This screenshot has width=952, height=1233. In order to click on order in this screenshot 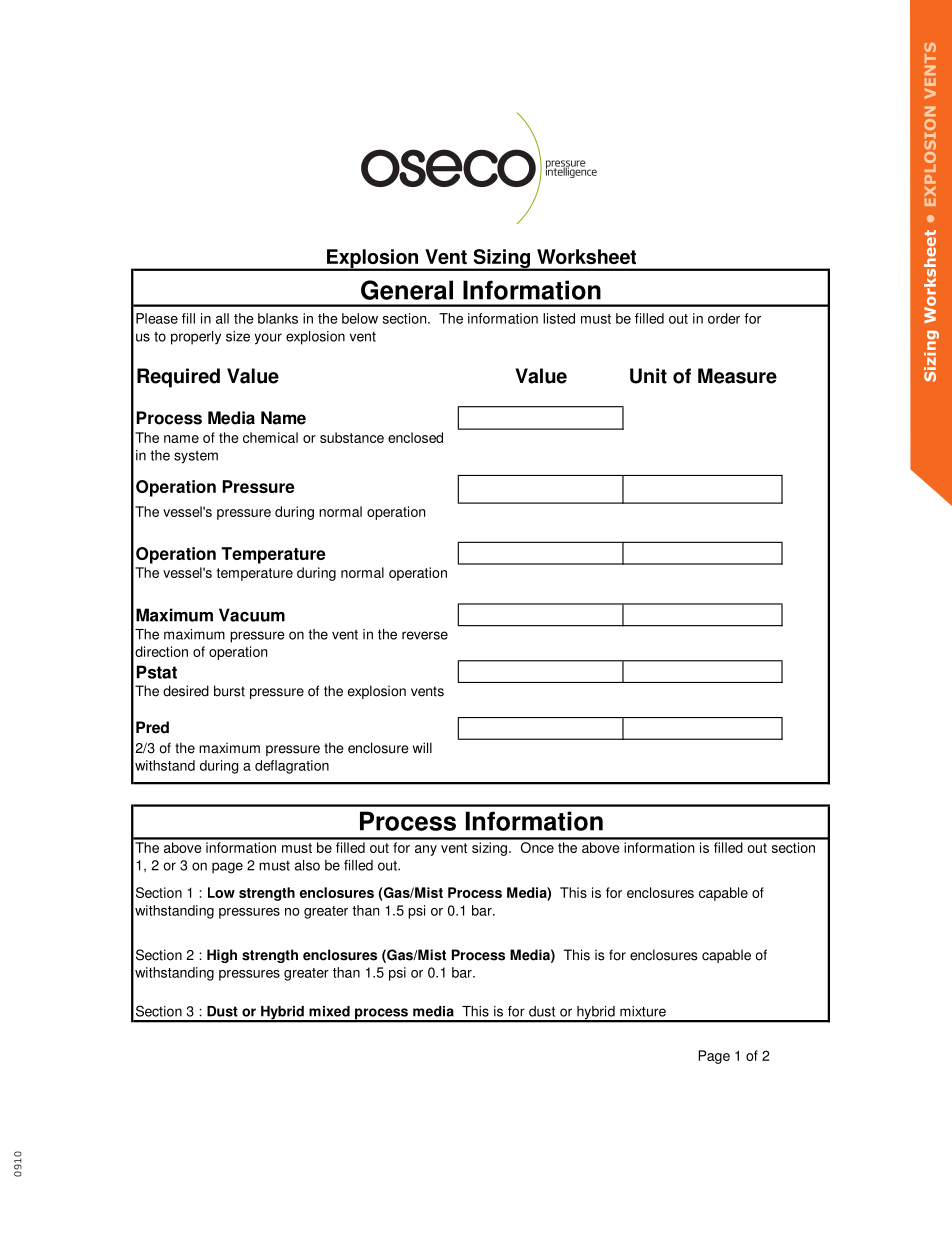, I will do `click(724, 318)`.
